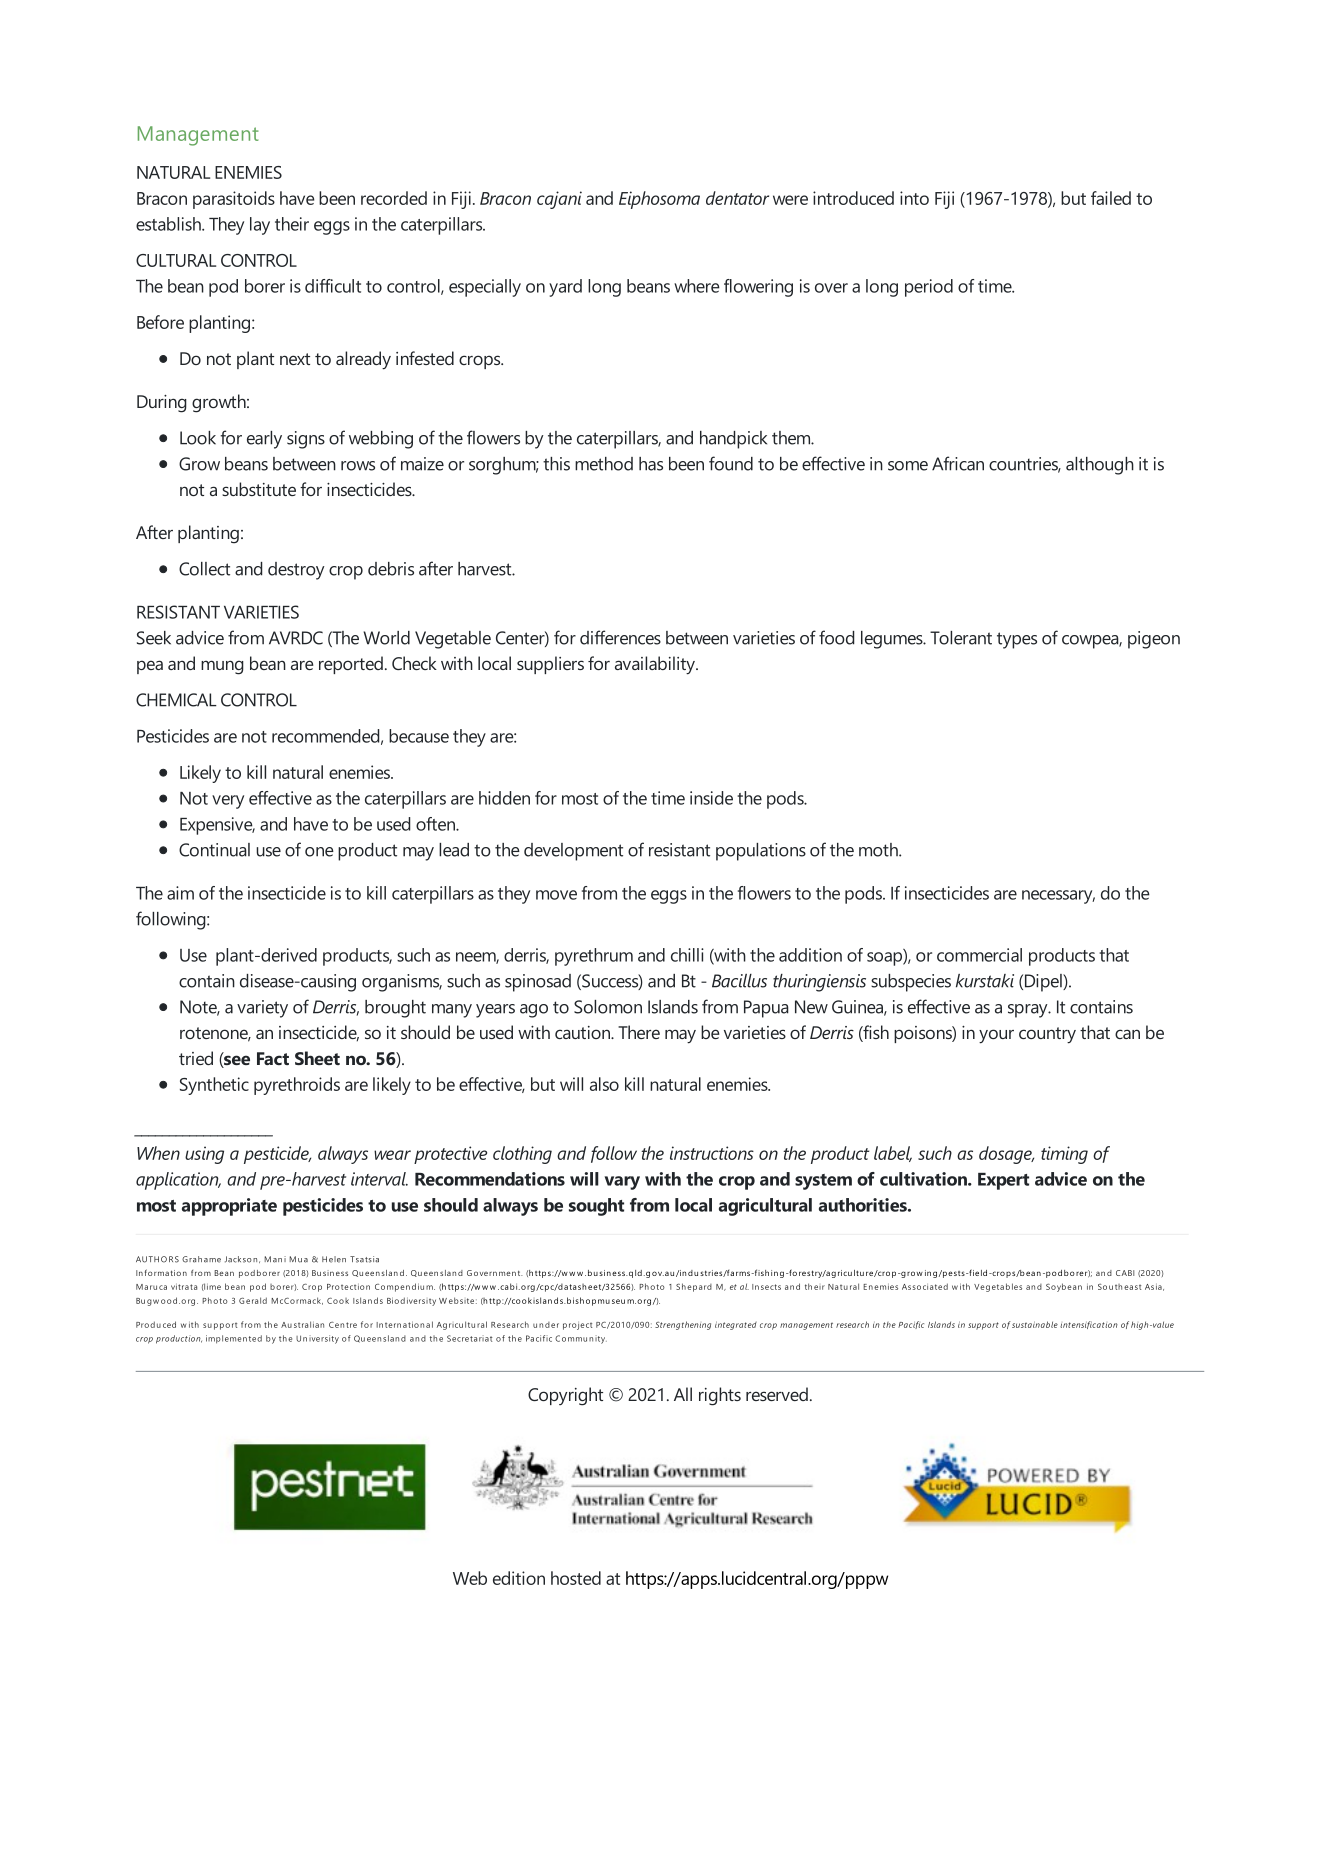 Image resolution: width=1324 pixels, height=1874 pixels. I want to click on edition, so click(519, 1578).
